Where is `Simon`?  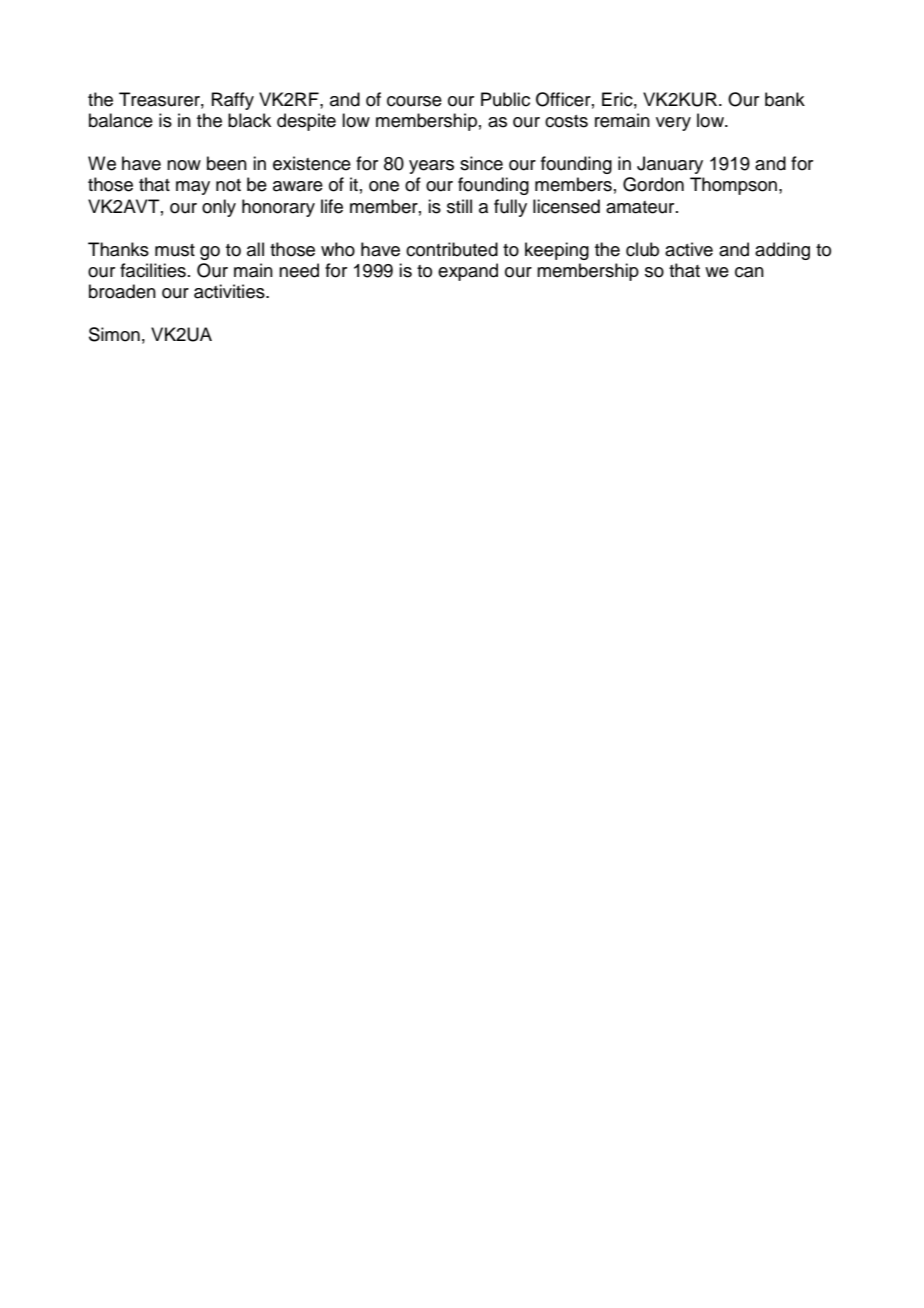 Simon is located at coordinates (114, 334).
